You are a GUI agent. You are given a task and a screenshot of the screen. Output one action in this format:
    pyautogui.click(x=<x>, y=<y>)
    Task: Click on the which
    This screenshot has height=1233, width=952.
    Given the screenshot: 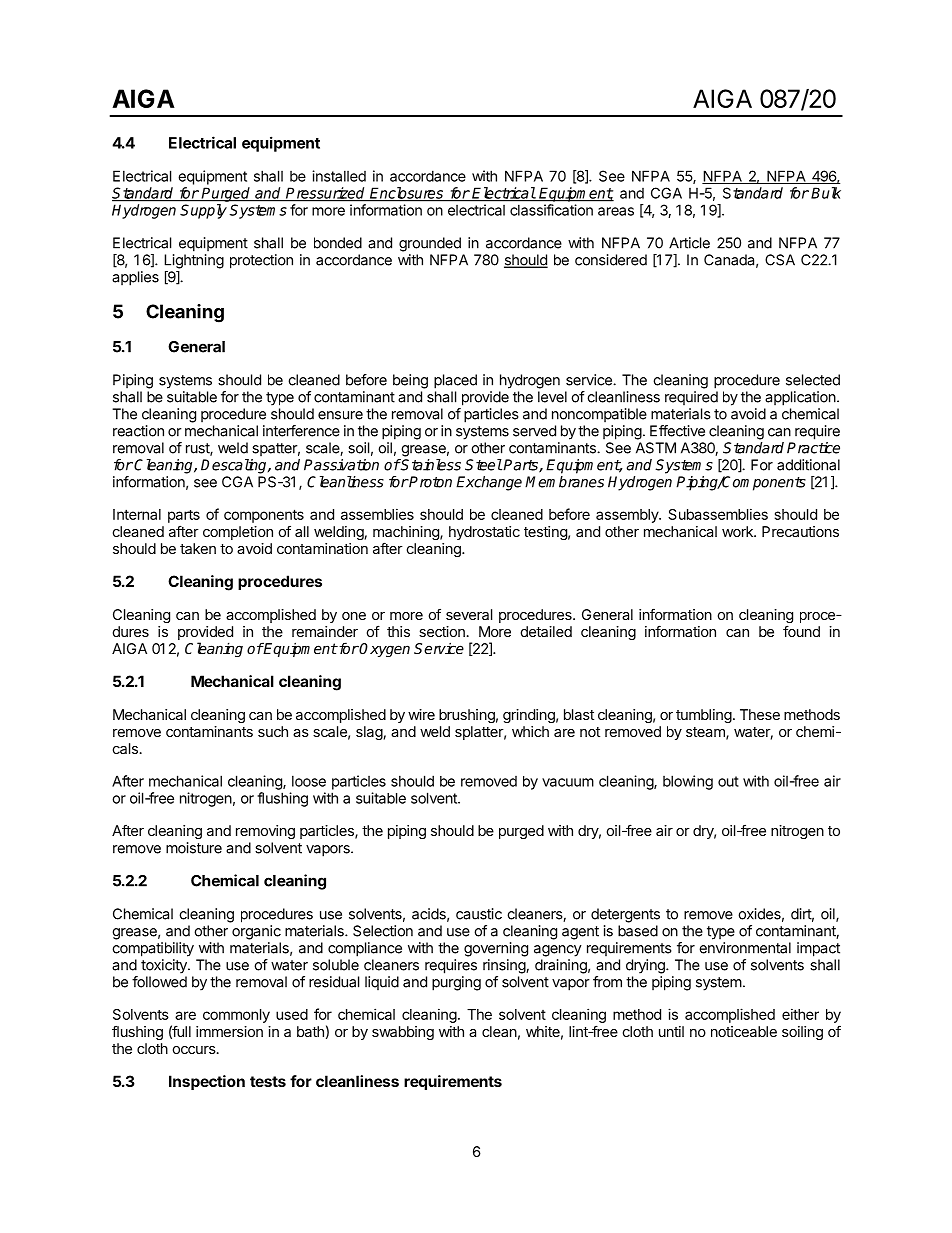 What is the action you would take?
    pyautogui.click(x=530, y=731)
